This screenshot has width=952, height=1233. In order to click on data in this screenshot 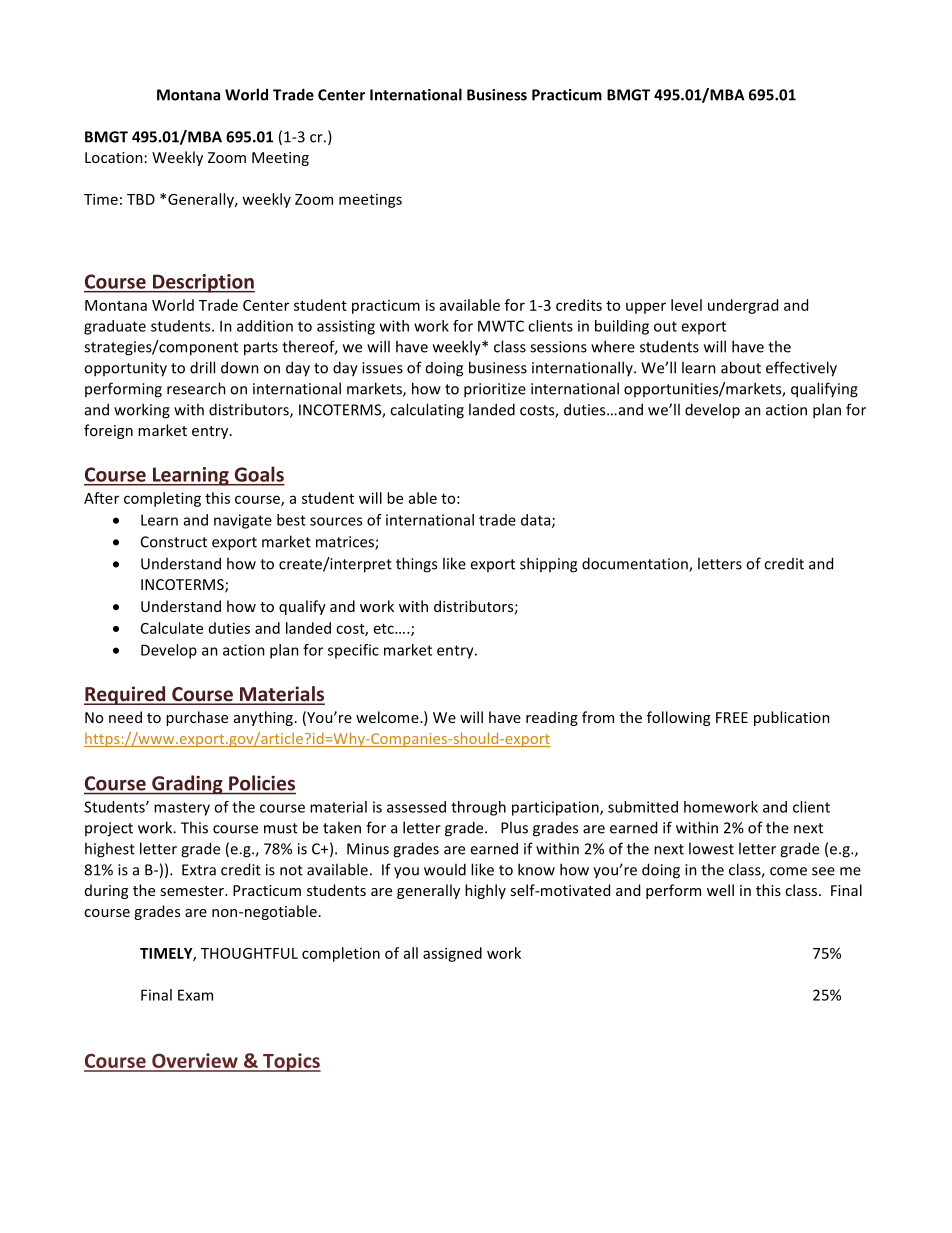, I will do `click(537, 521)`.
